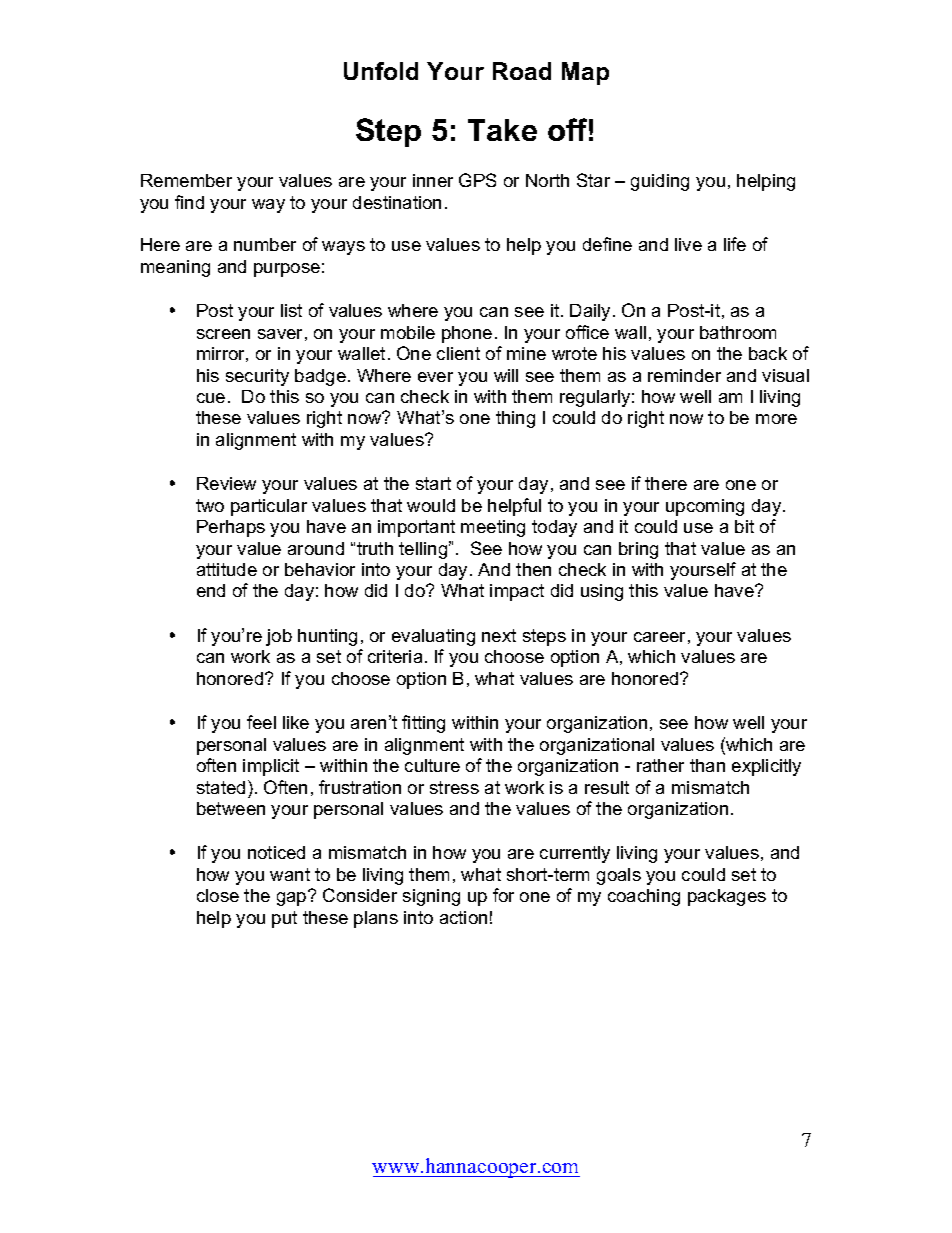  What do you see at coordinates (186, 180) in the image?
I see `Remember` at bounding box center [186, 180].
